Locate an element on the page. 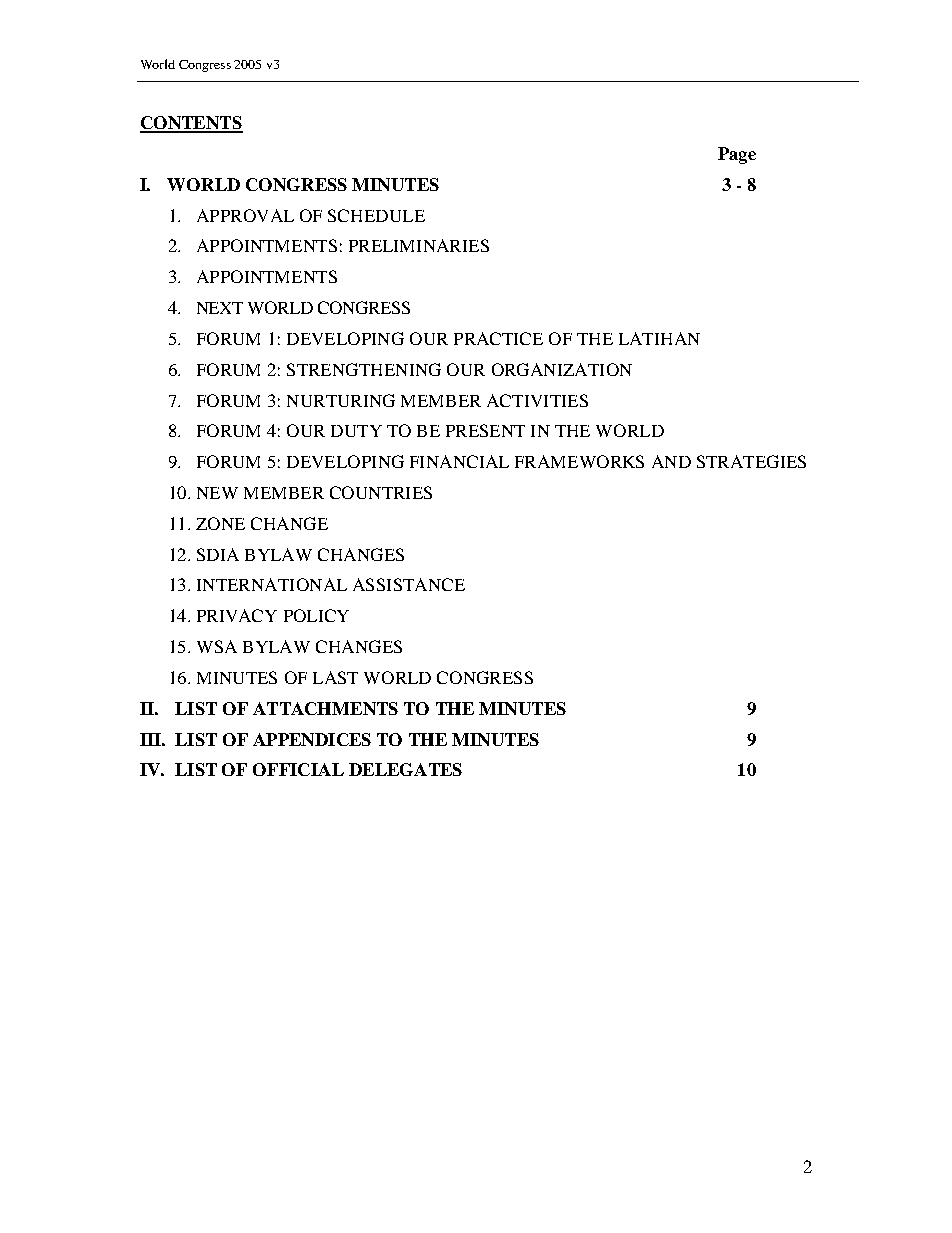  DELEGATES is located at coordinates (405, 769).
